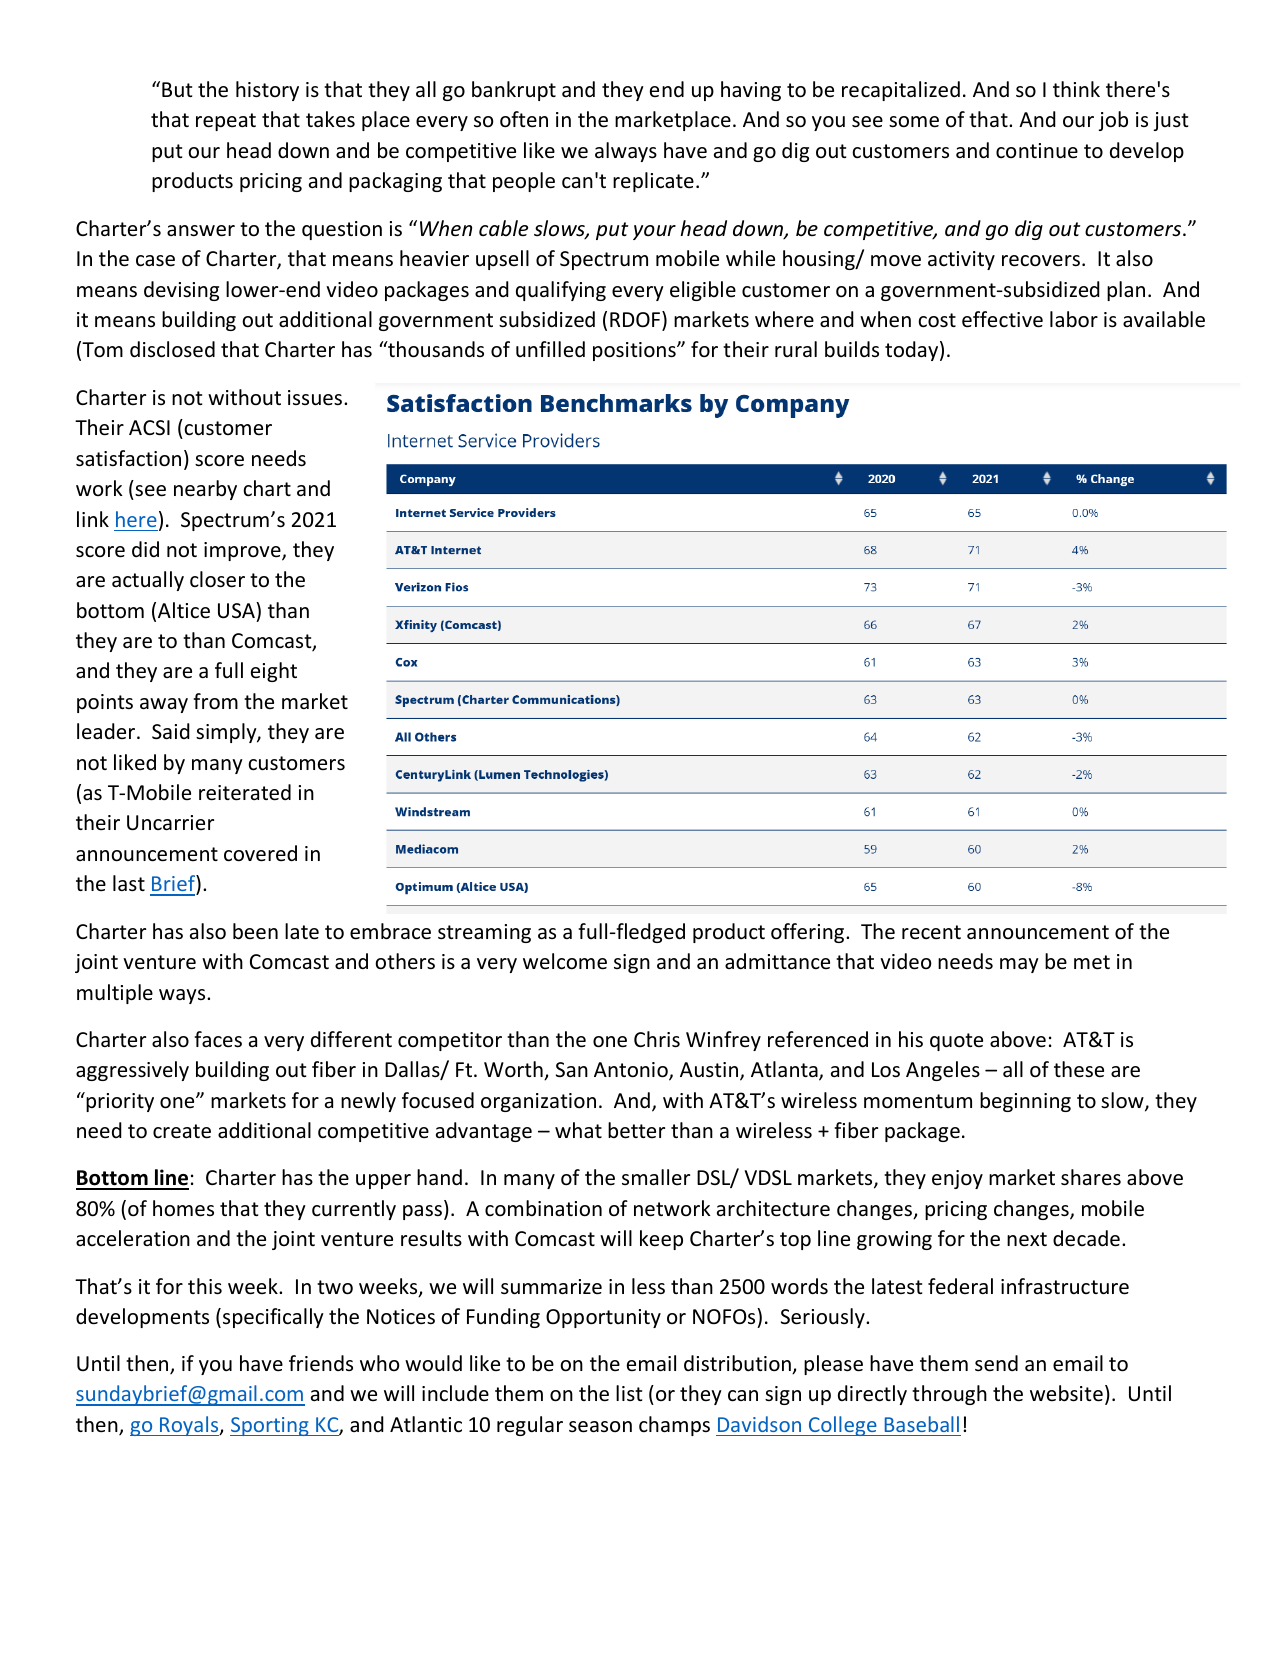  I want to click on positions, so click(635, 351).
